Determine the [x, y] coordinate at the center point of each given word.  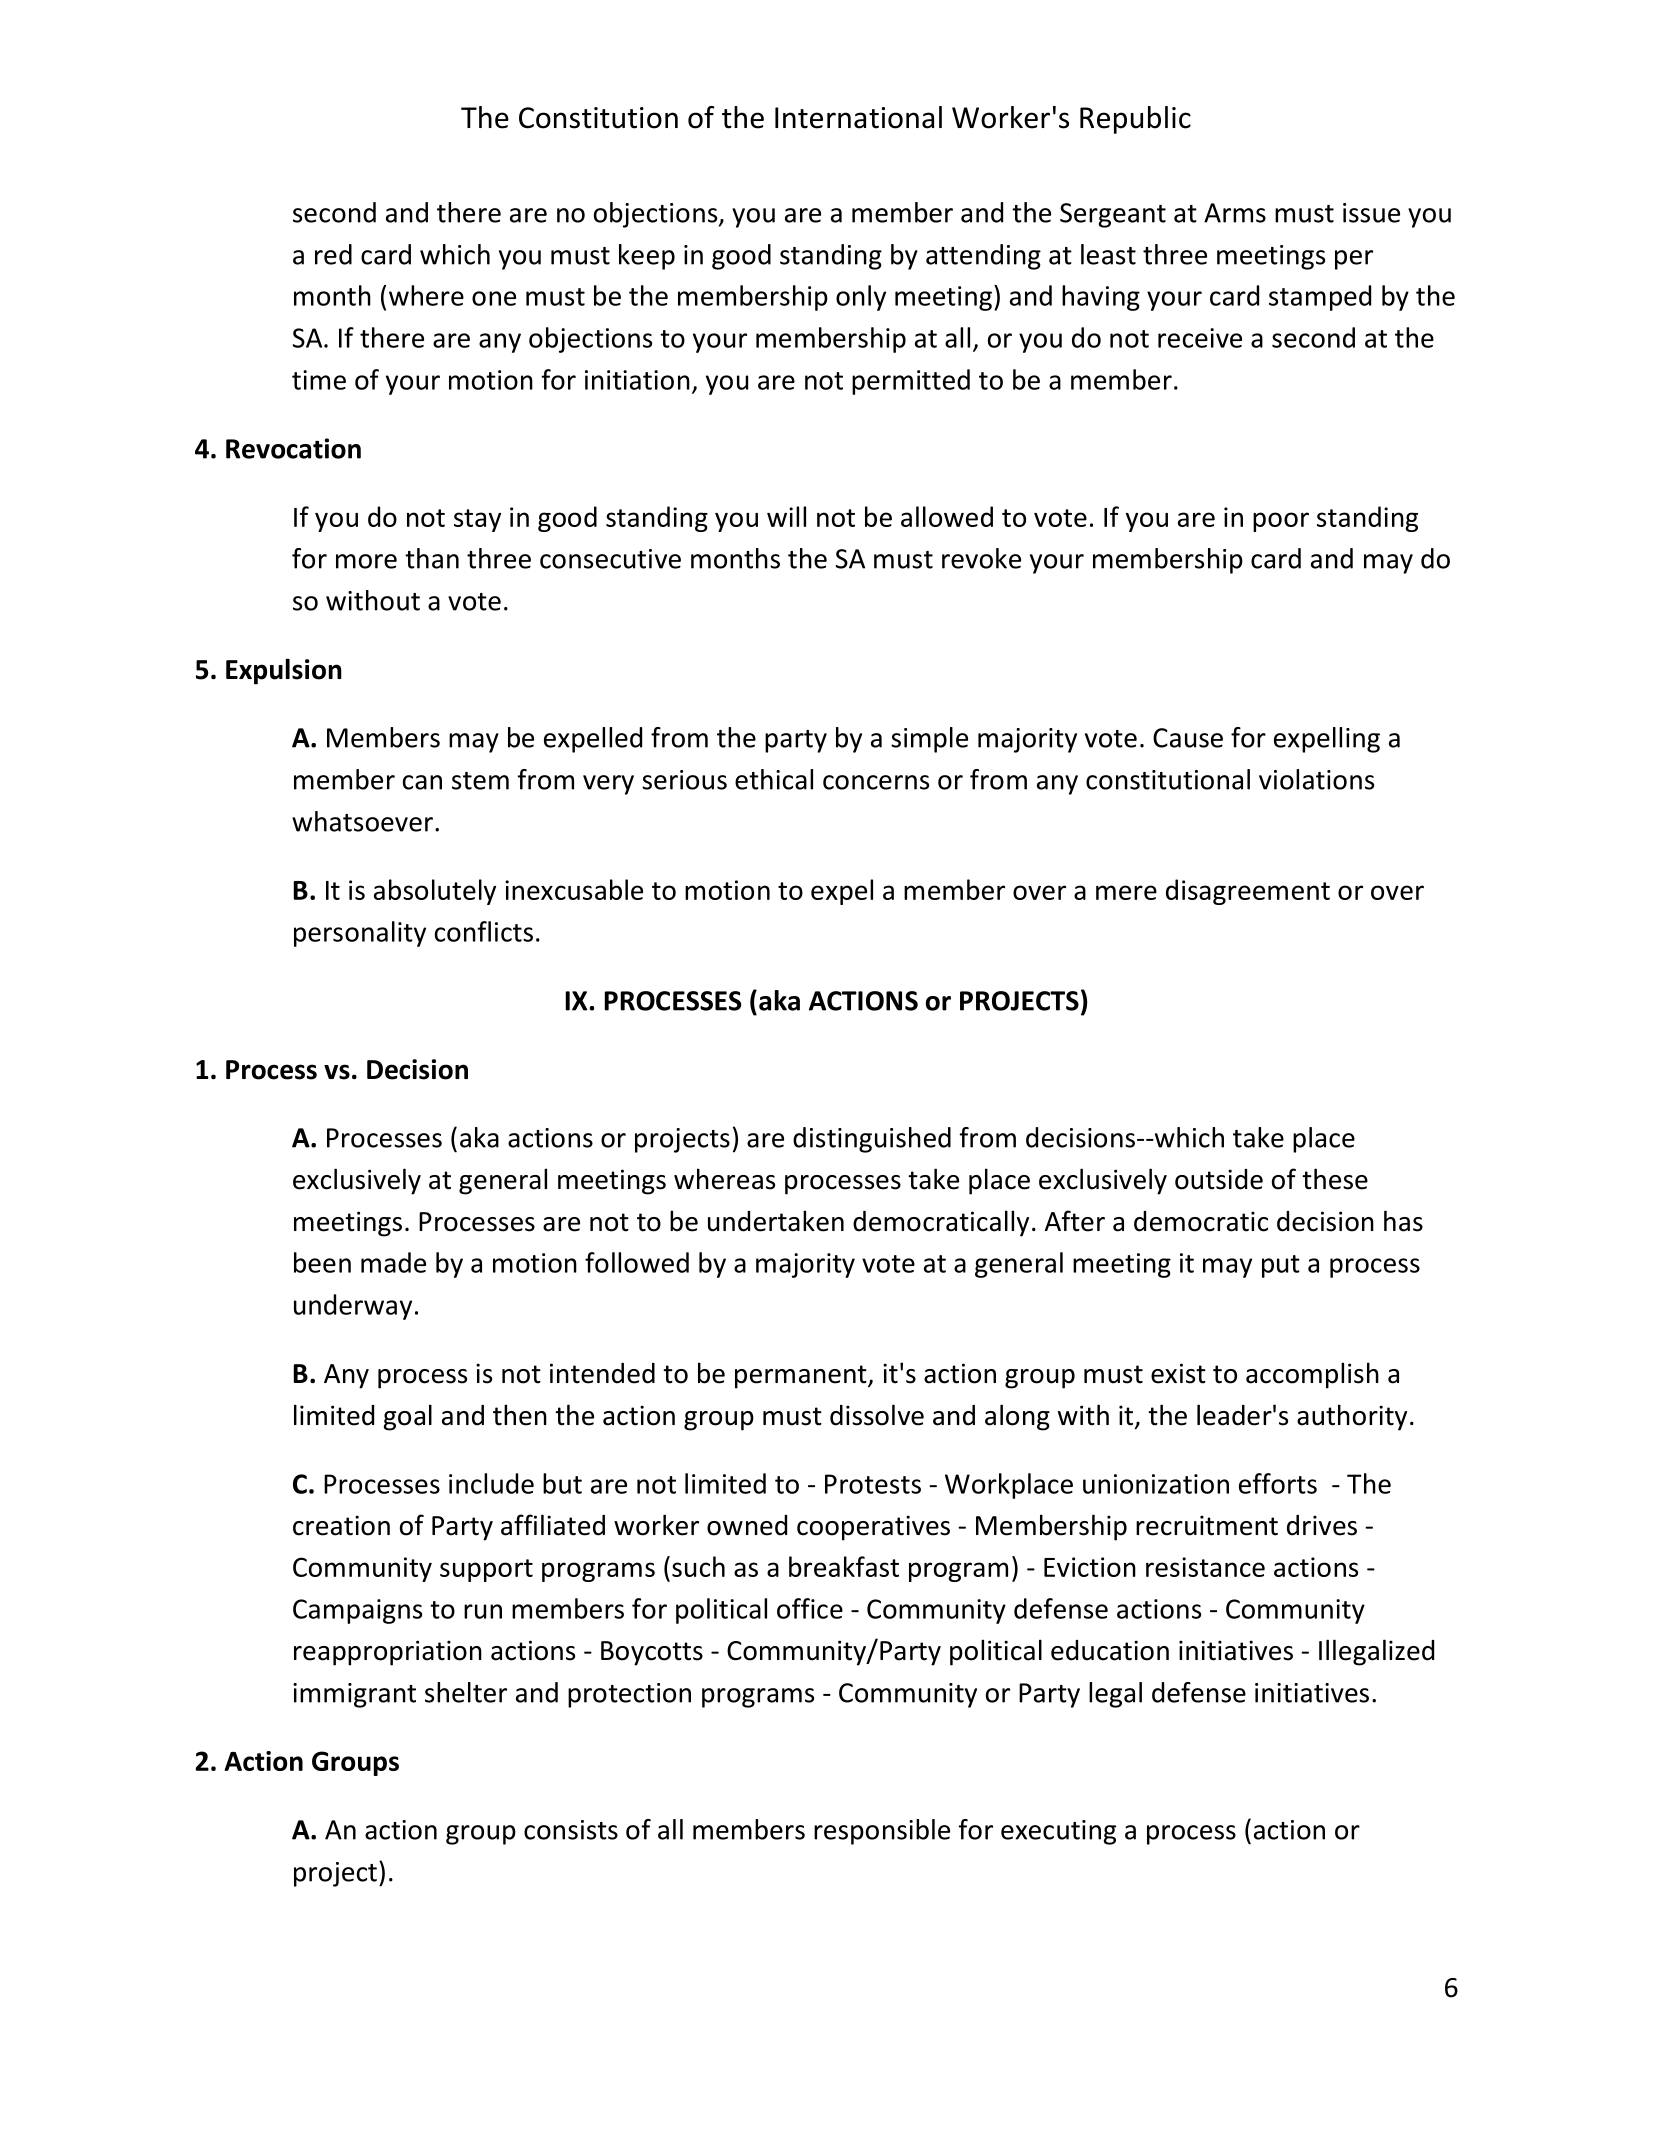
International [858, 117]
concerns [876, 782]
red [333, 254]
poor [1281, 522]
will [786, 516]
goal [407, 1417]
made [393, 1262]
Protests [873, 1484]
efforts [1278, 1483]
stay [477, 520]
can [422, 782]
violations [1316, 779]
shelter [466, 1692]
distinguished [872, 1140]
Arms [1235, 213]
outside [1219, 1179]
